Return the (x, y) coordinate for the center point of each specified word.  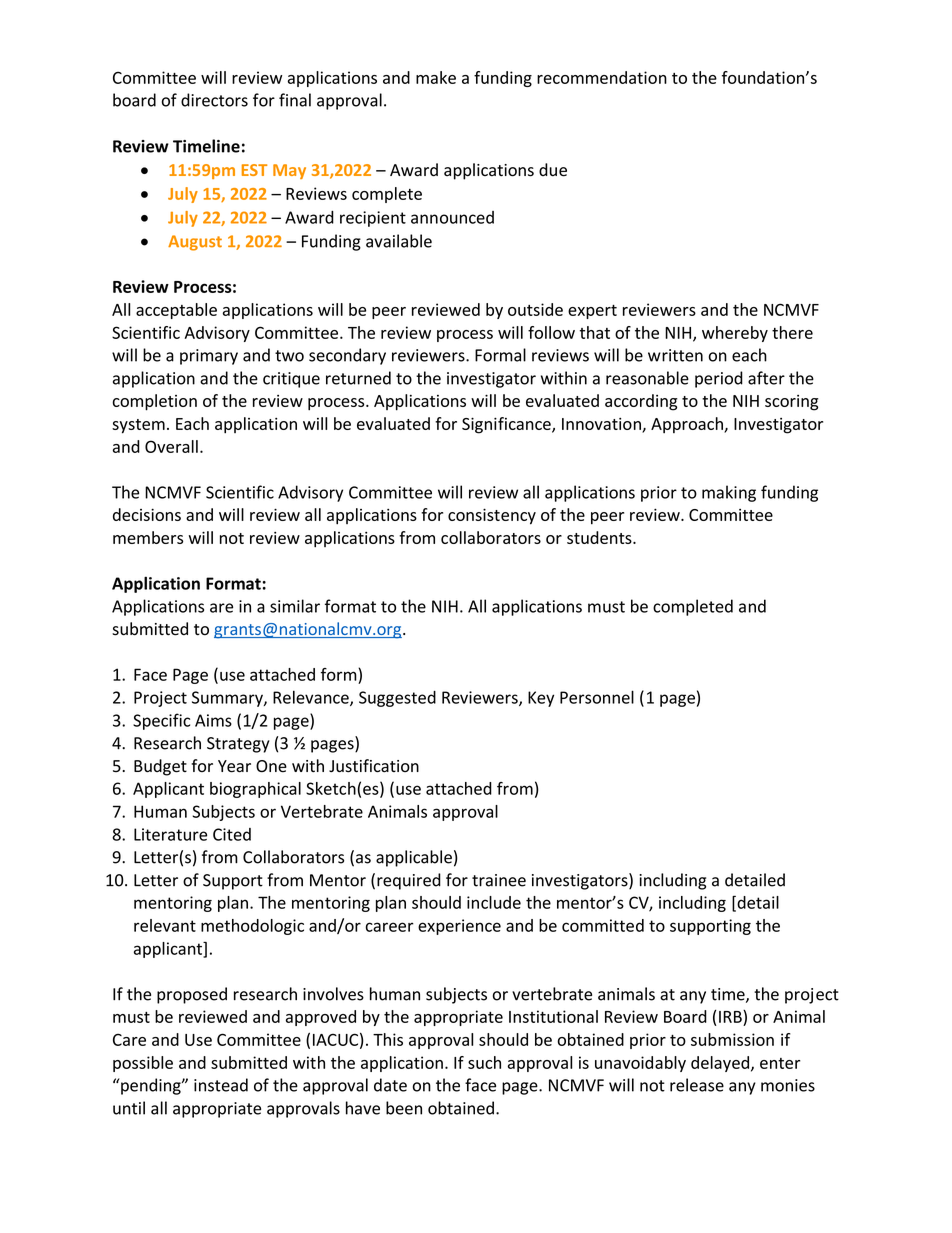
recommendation (602, 77)
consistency (492, 516)
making (729, 493)
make (436, 77)
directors (214, 100)
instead (221, 1085)
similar (295, 606)
